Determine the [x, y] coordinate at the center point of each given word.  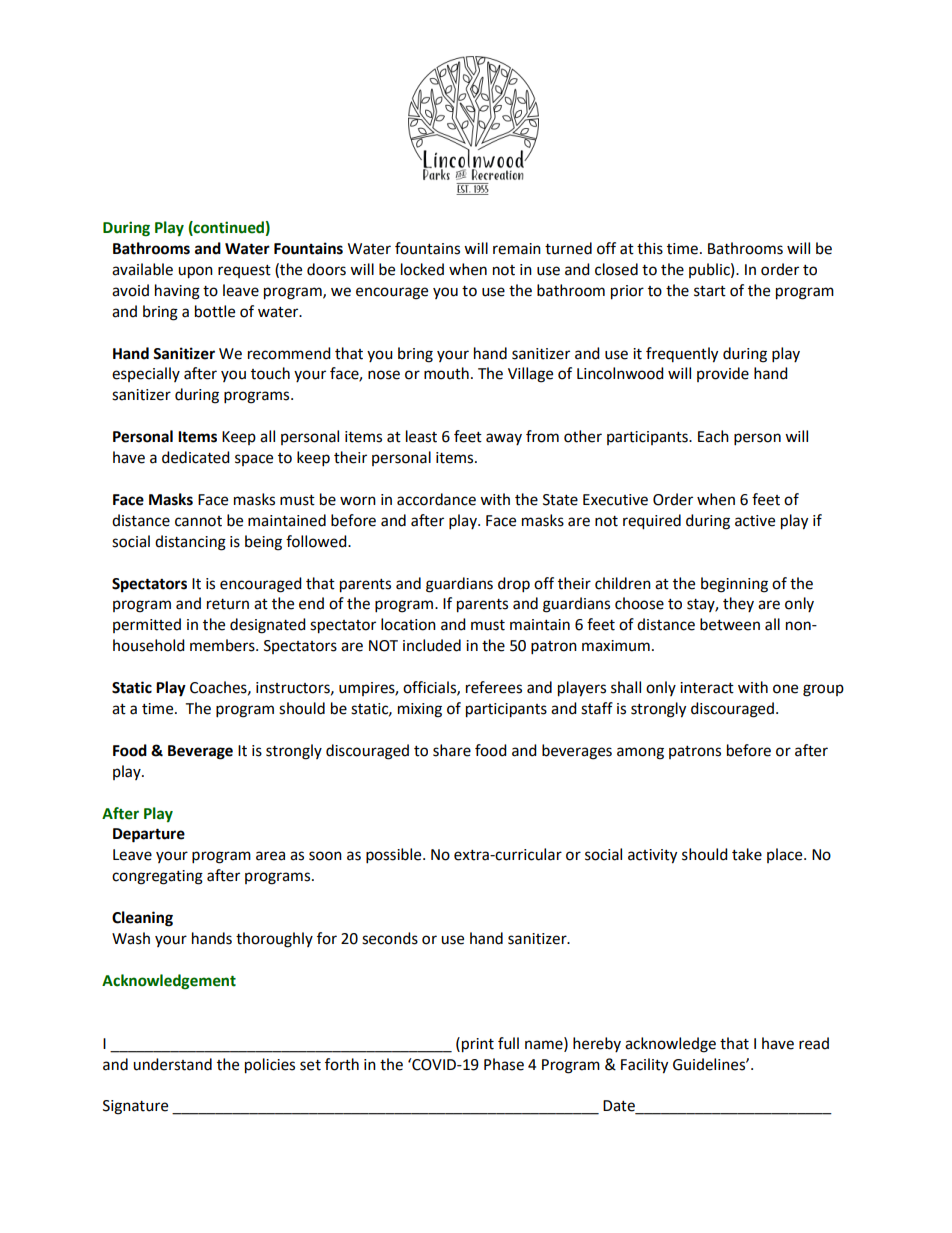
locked [422, 269]
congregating [157, 877]
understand [172, 1064]
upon [195, 272]
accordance [436, 499]
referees [494, 687]
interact [707, 688]
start [710, 291]
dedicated [196, 457]
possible [395, 856]
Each [713, 436]
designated [268, 626]
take [747, 854]
